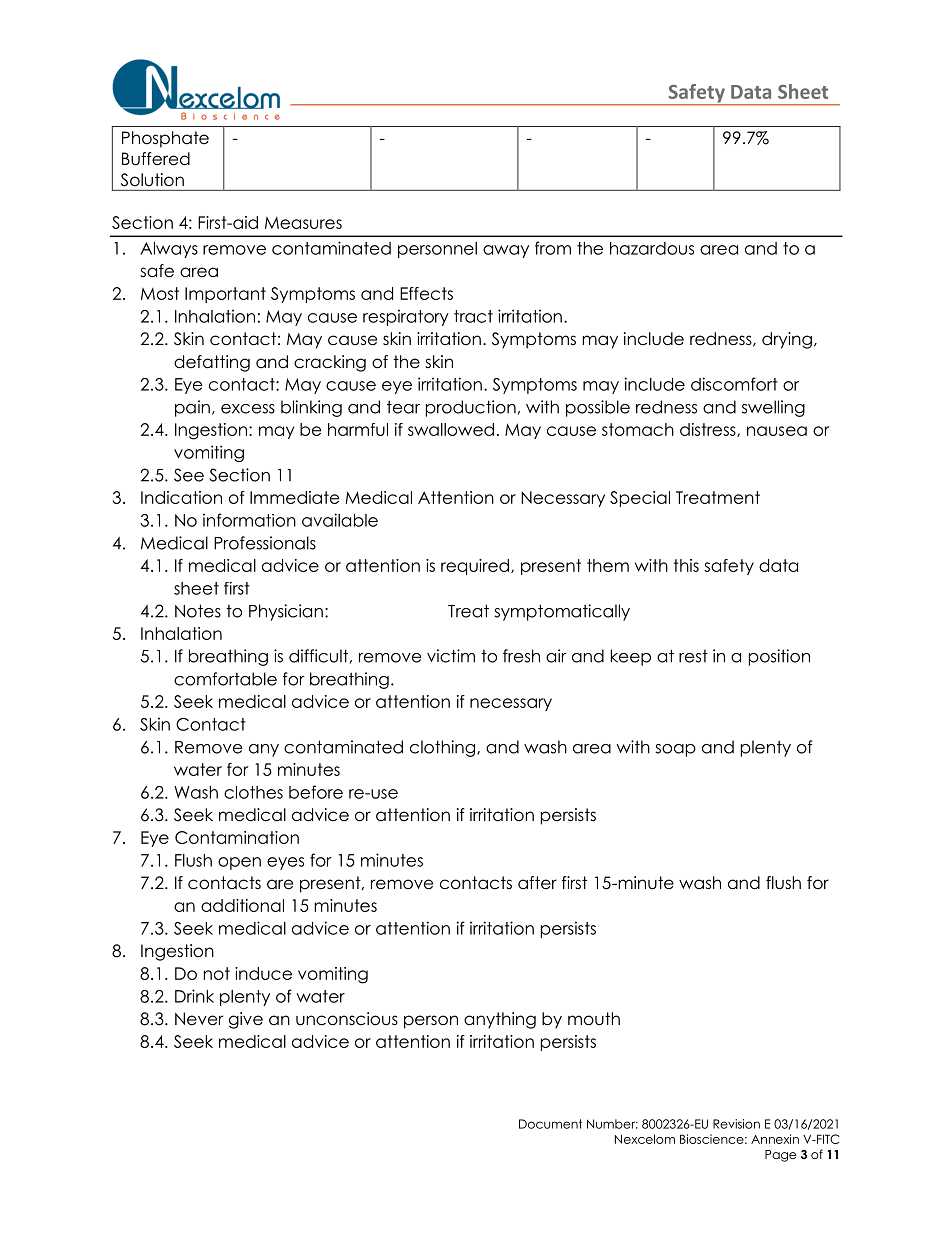 The width and height of the screenshot is (952, 1233). What do you see at coordinates (537, 883) in the screenshot?
I see `after` at bounding box center [537, 883].
